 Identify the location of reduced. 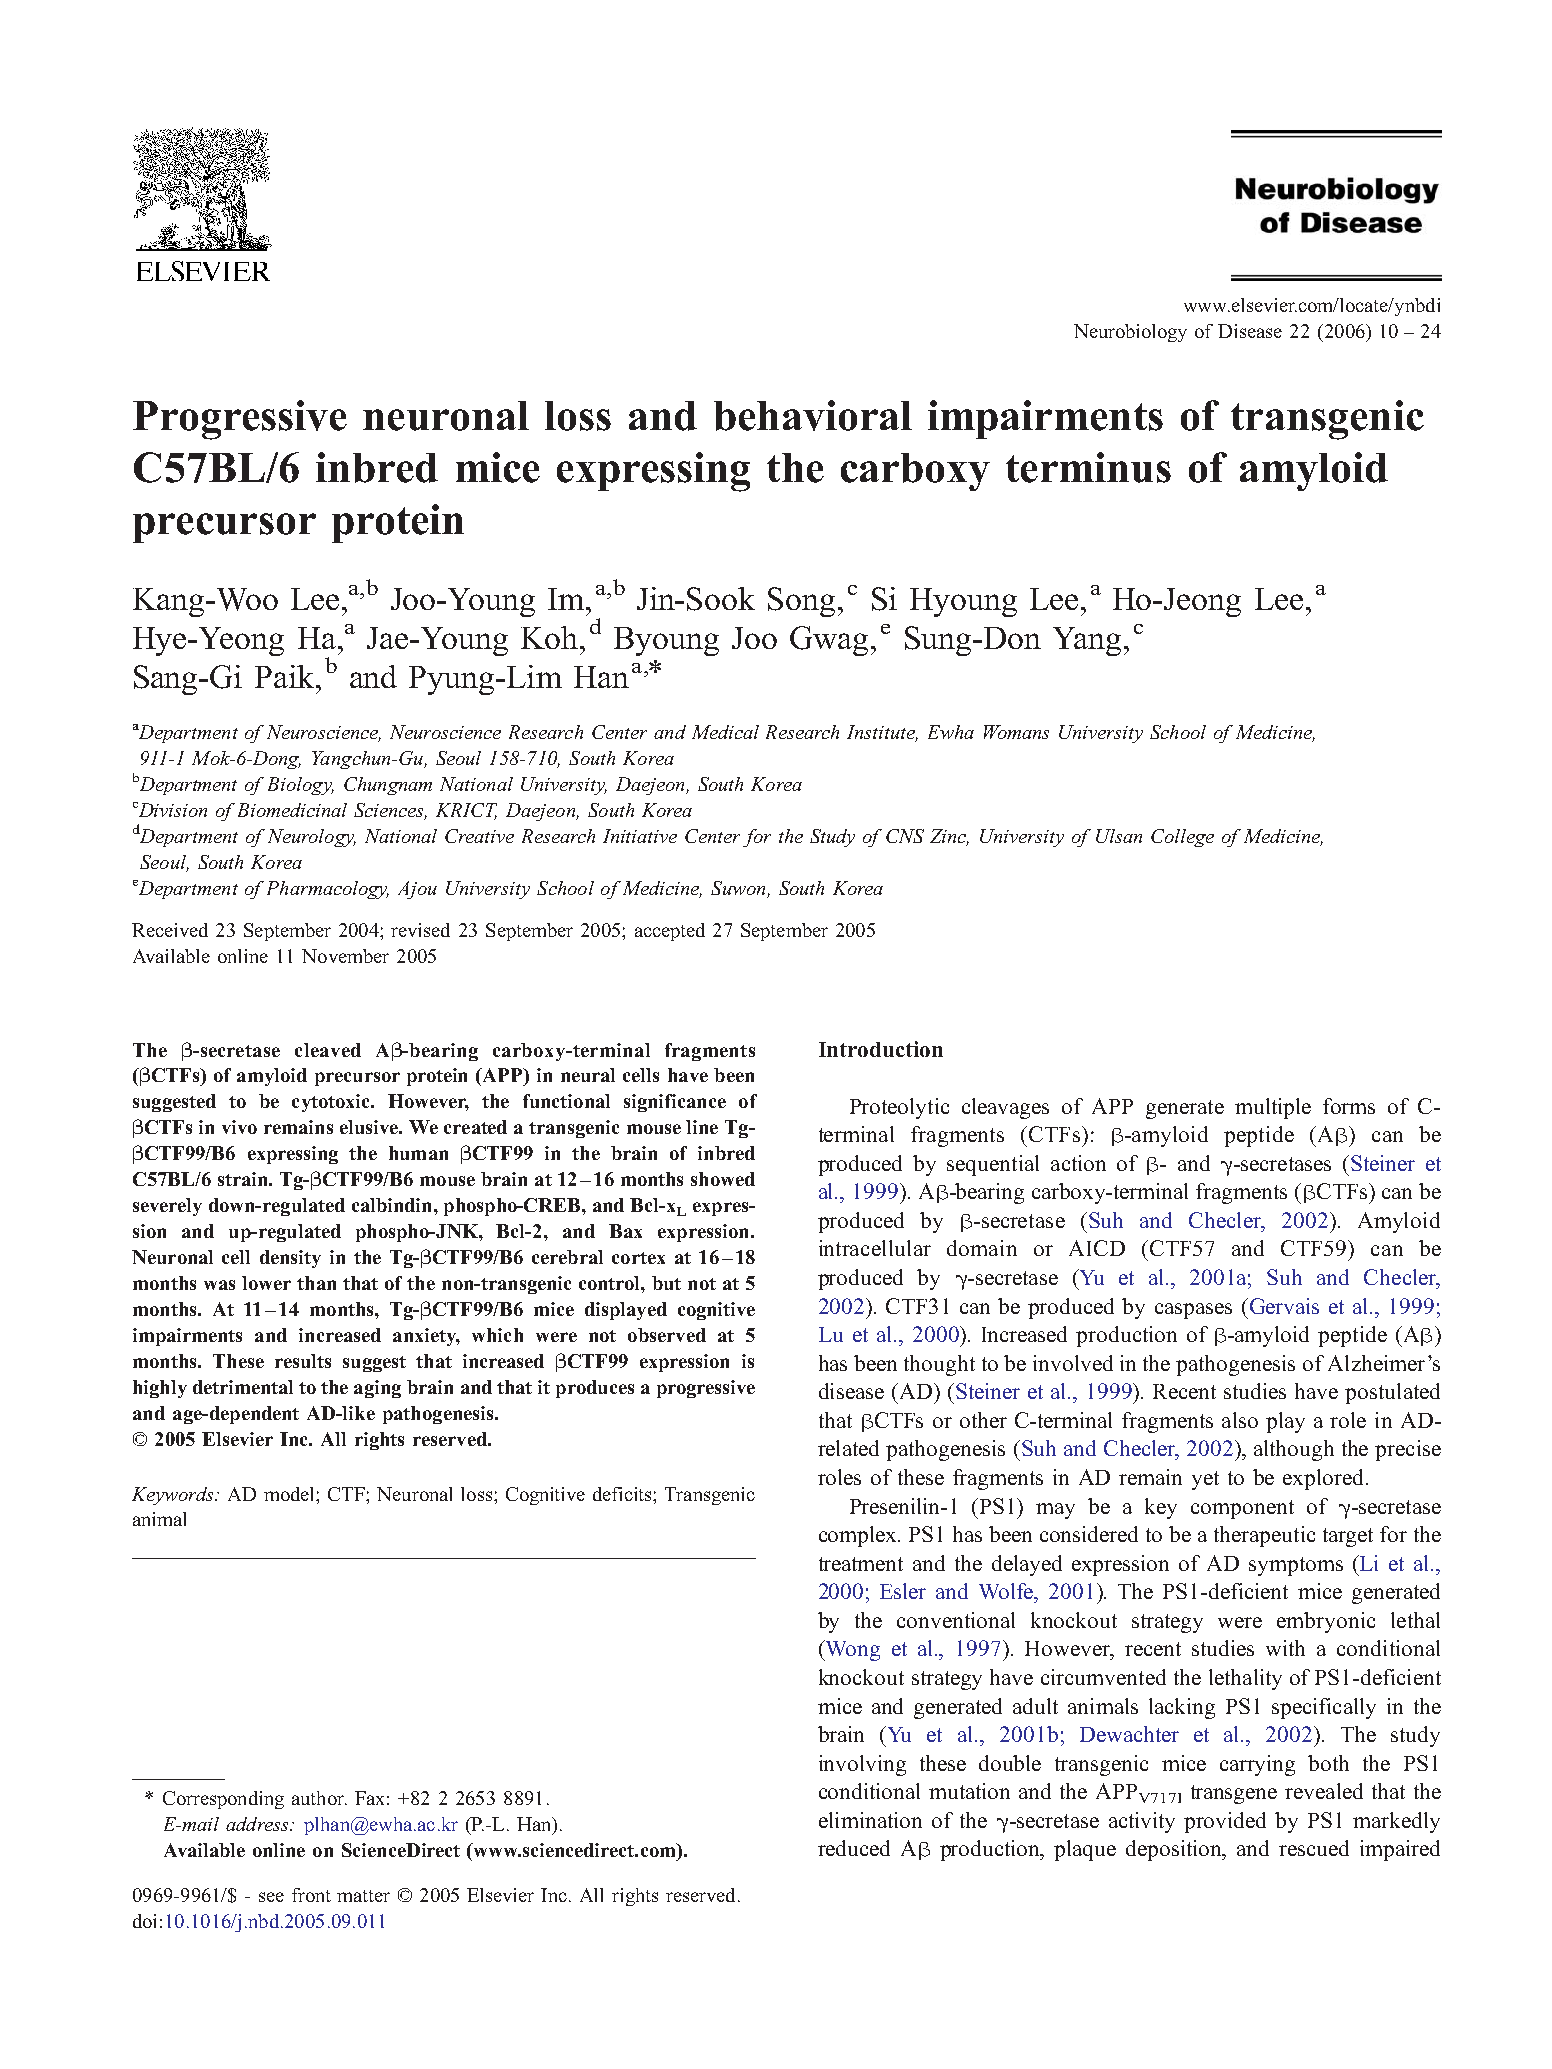
(854, 1848).
